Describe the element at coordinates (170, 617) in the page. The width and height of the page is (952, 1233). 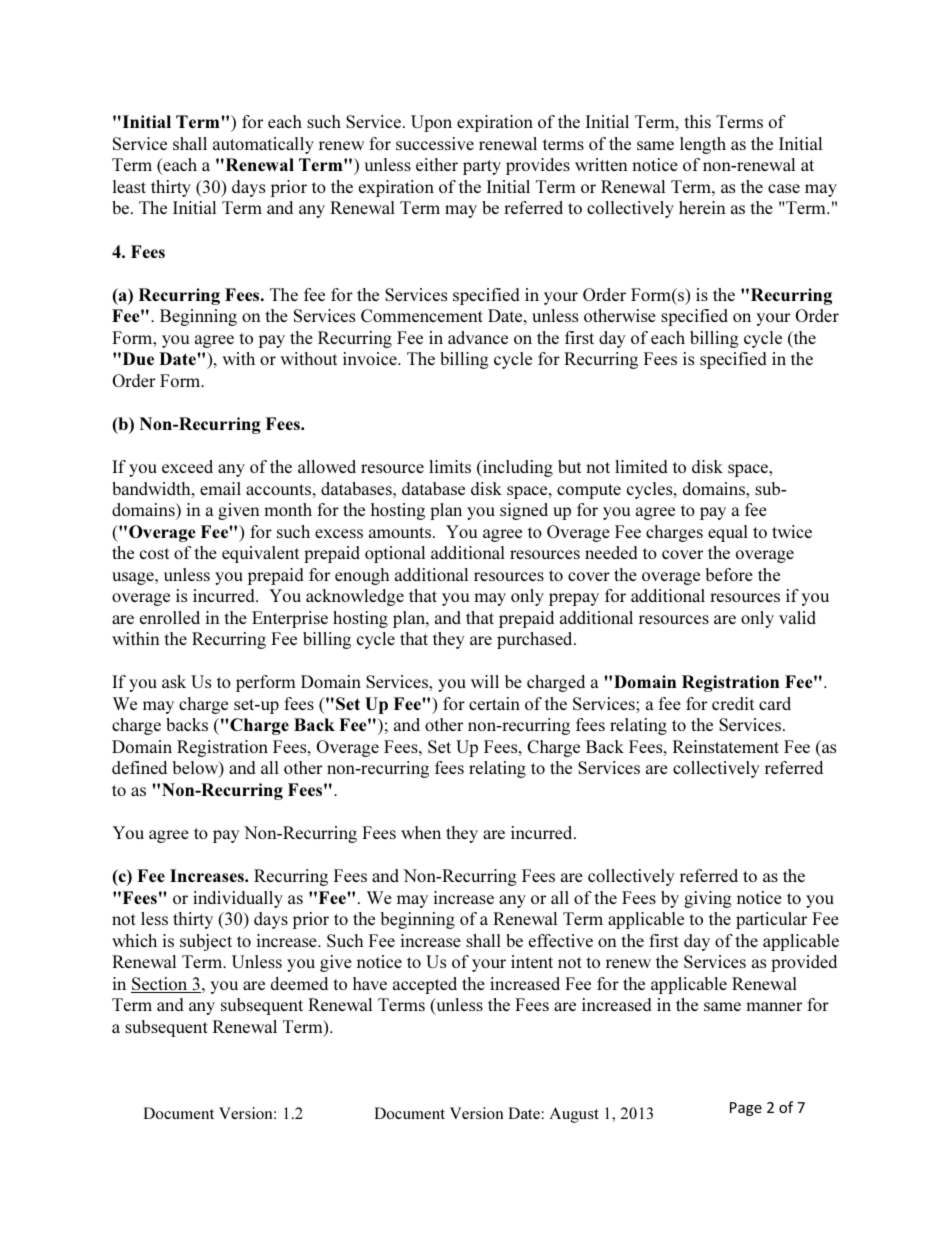
I see `enrolled` at that location.
